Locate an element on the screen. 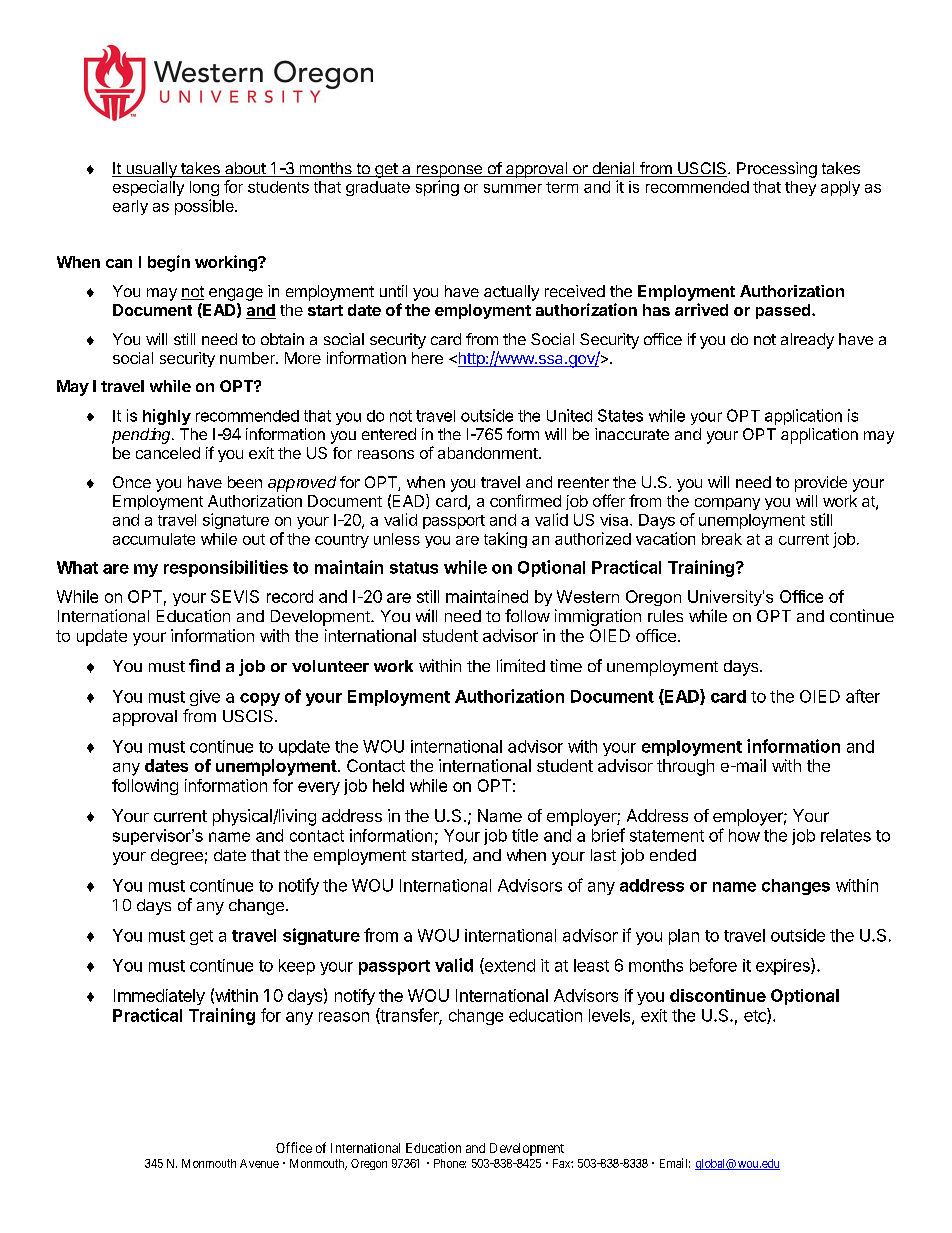  limited is located at coordinates (521, 665).
